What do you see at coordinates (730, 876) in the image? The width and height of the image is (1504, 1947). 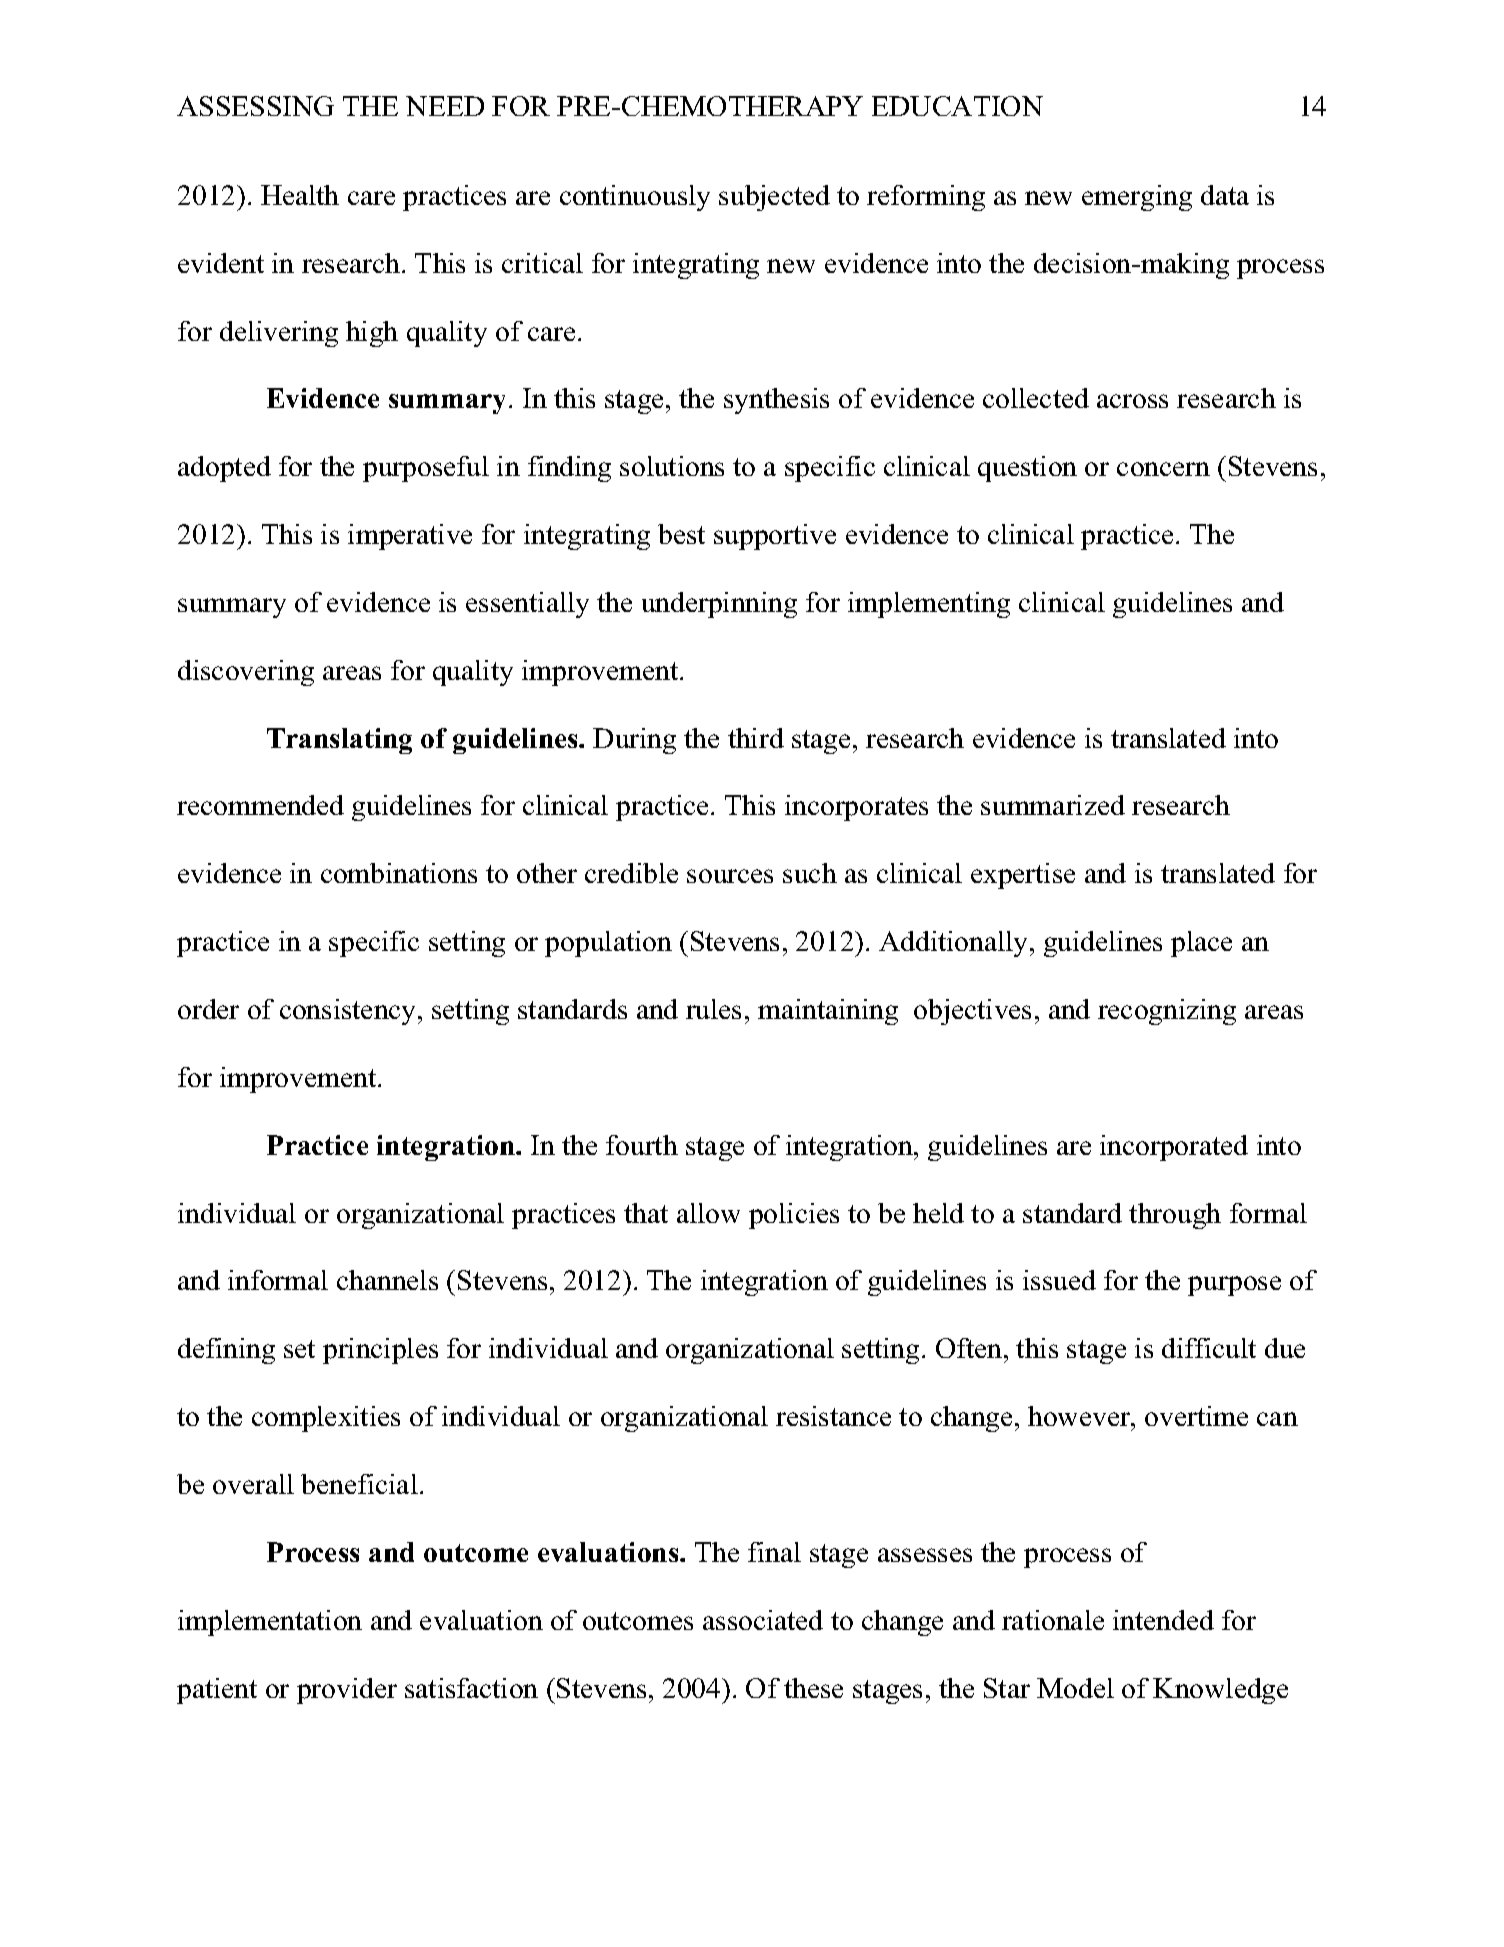 I see `sources` at bounding box center [730, 876].
